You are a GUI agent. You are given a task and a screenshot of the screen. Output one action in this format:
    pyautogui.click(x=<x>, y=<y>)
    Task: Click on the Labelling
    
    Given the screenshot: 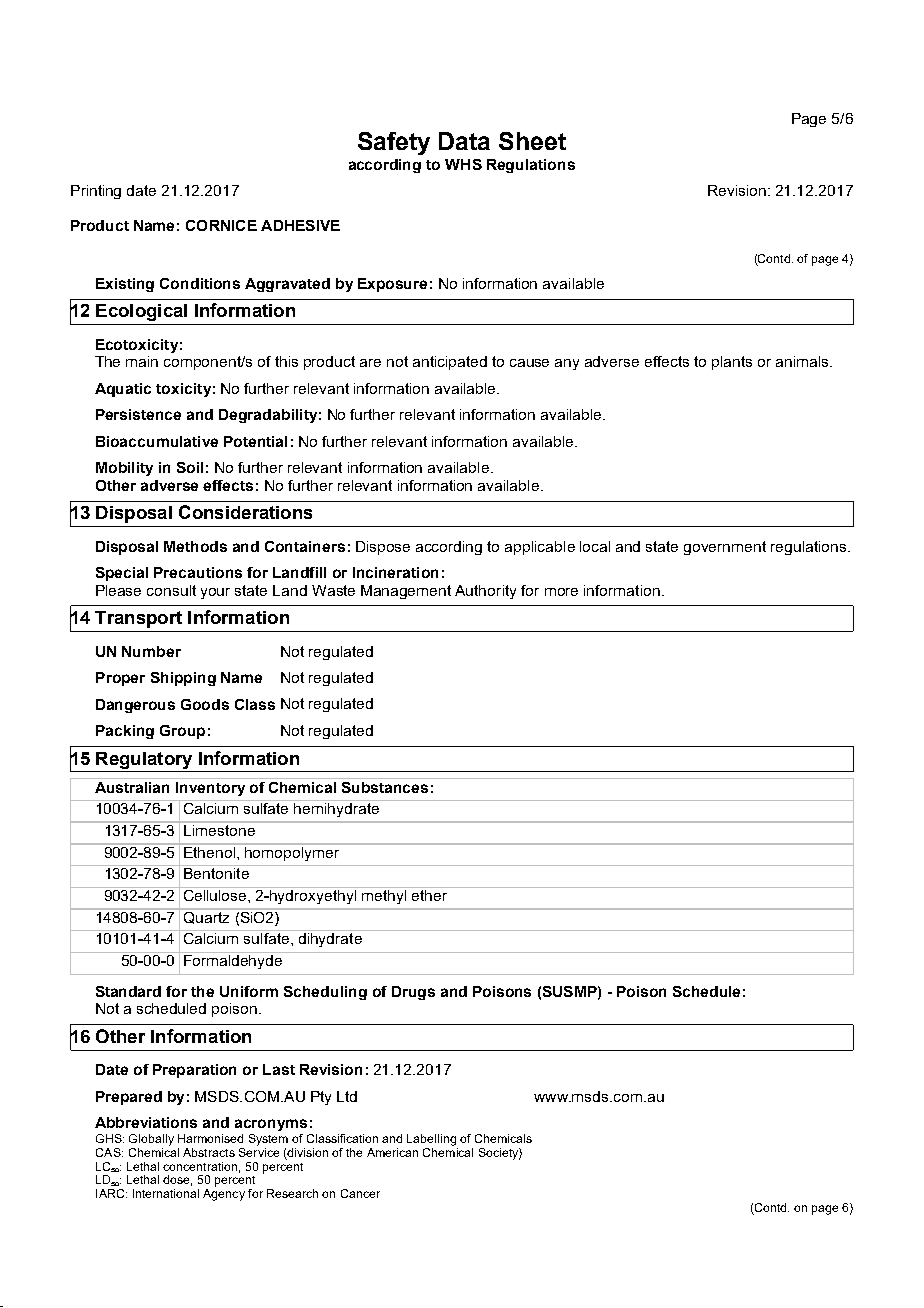 What is the action you would take?
    pyautogui.click(x=431, y=1140)
